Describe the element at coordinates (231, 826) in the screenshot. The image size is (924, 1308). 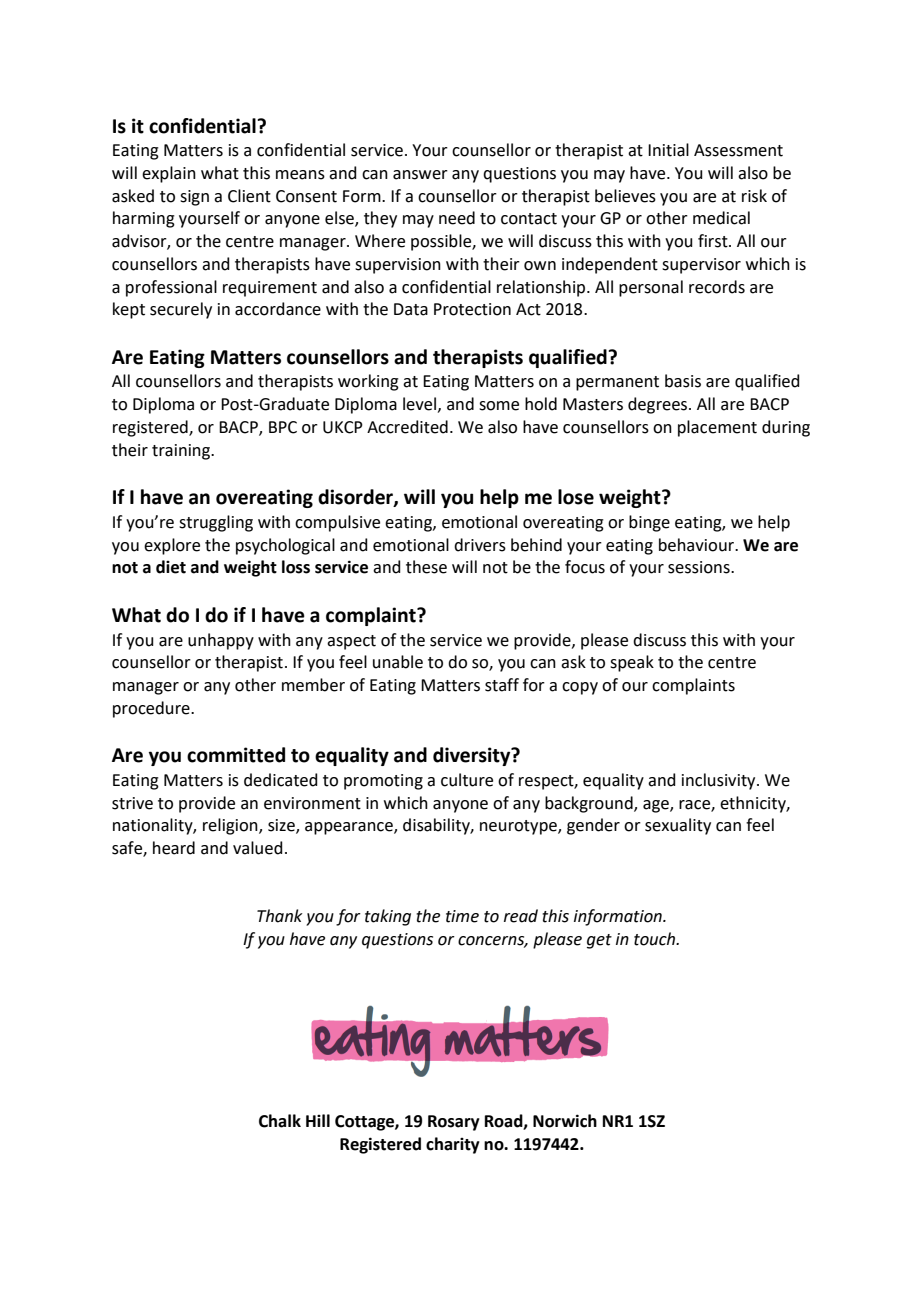
I see `religion` at that location.
